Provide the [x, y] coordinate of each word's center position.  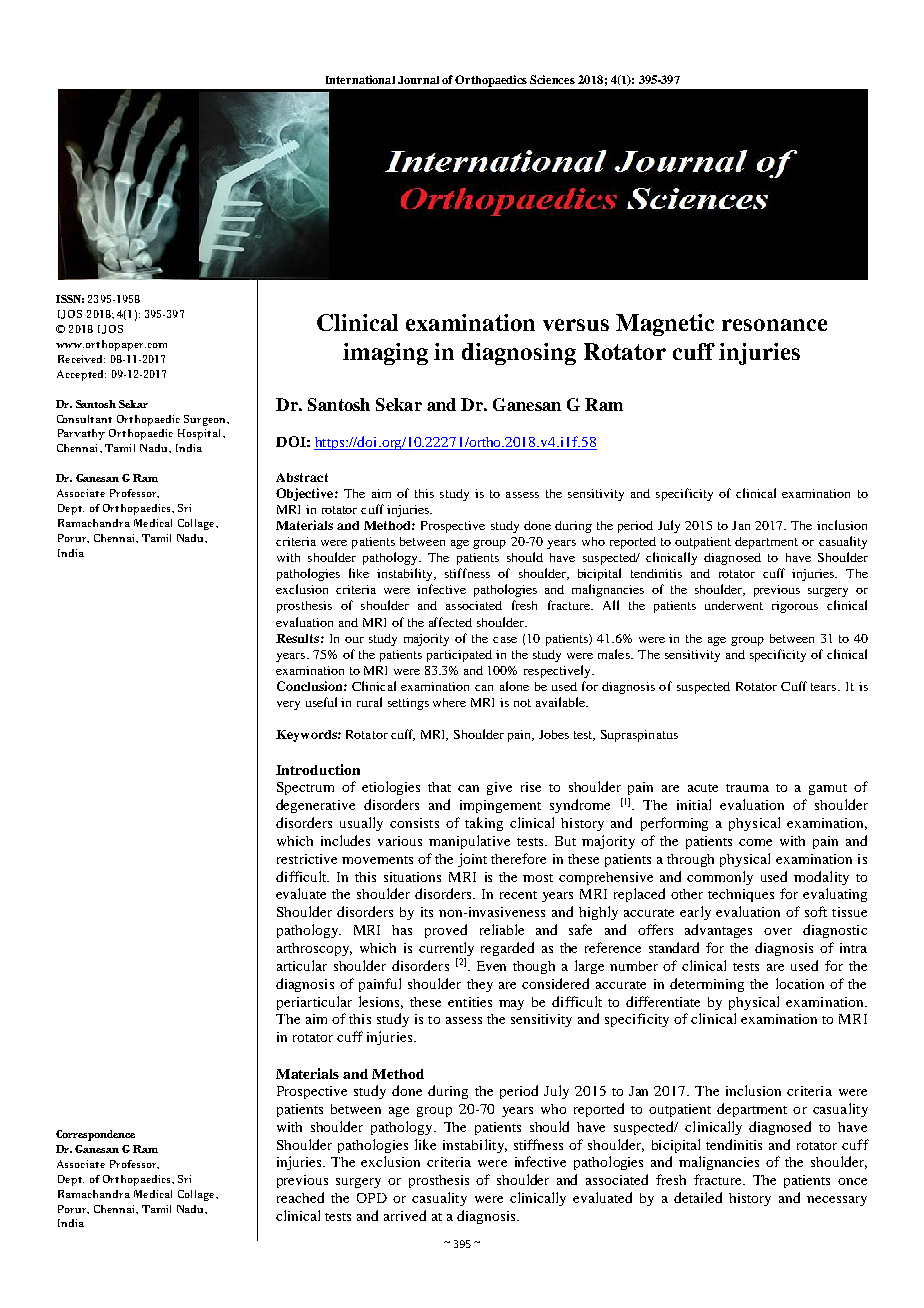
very [288, 705]
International [360, 79]
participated [459, 656]
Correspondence [95, 1135]
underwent [734, 605]
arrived [405, 1215]
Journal [418, 80]
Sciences [552, 79]
